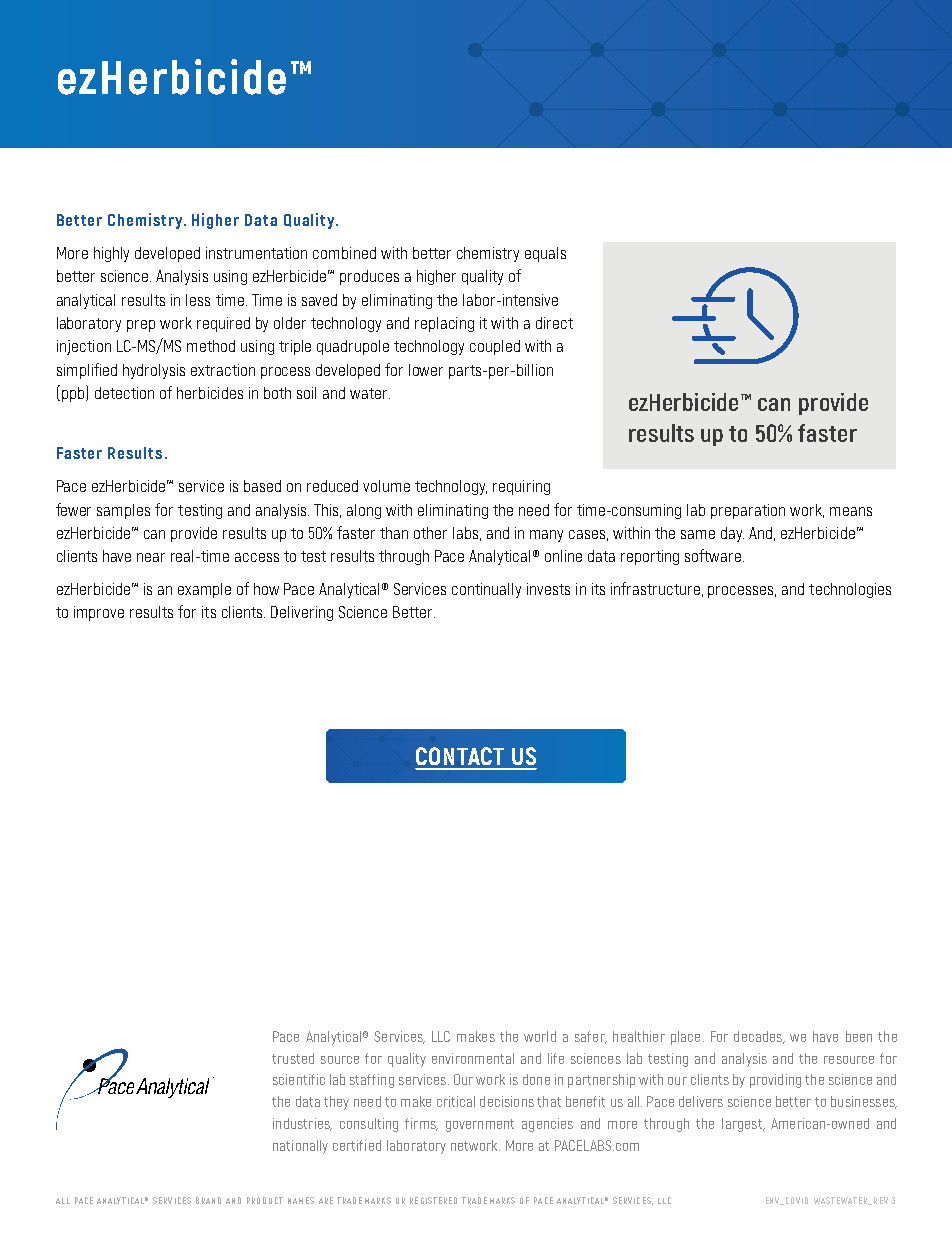 This document has height=1233, width=952. What do you see at coordinates (265, 1200) in the document?
I see `PRODUCT` at bounding box center [265, 1200].
